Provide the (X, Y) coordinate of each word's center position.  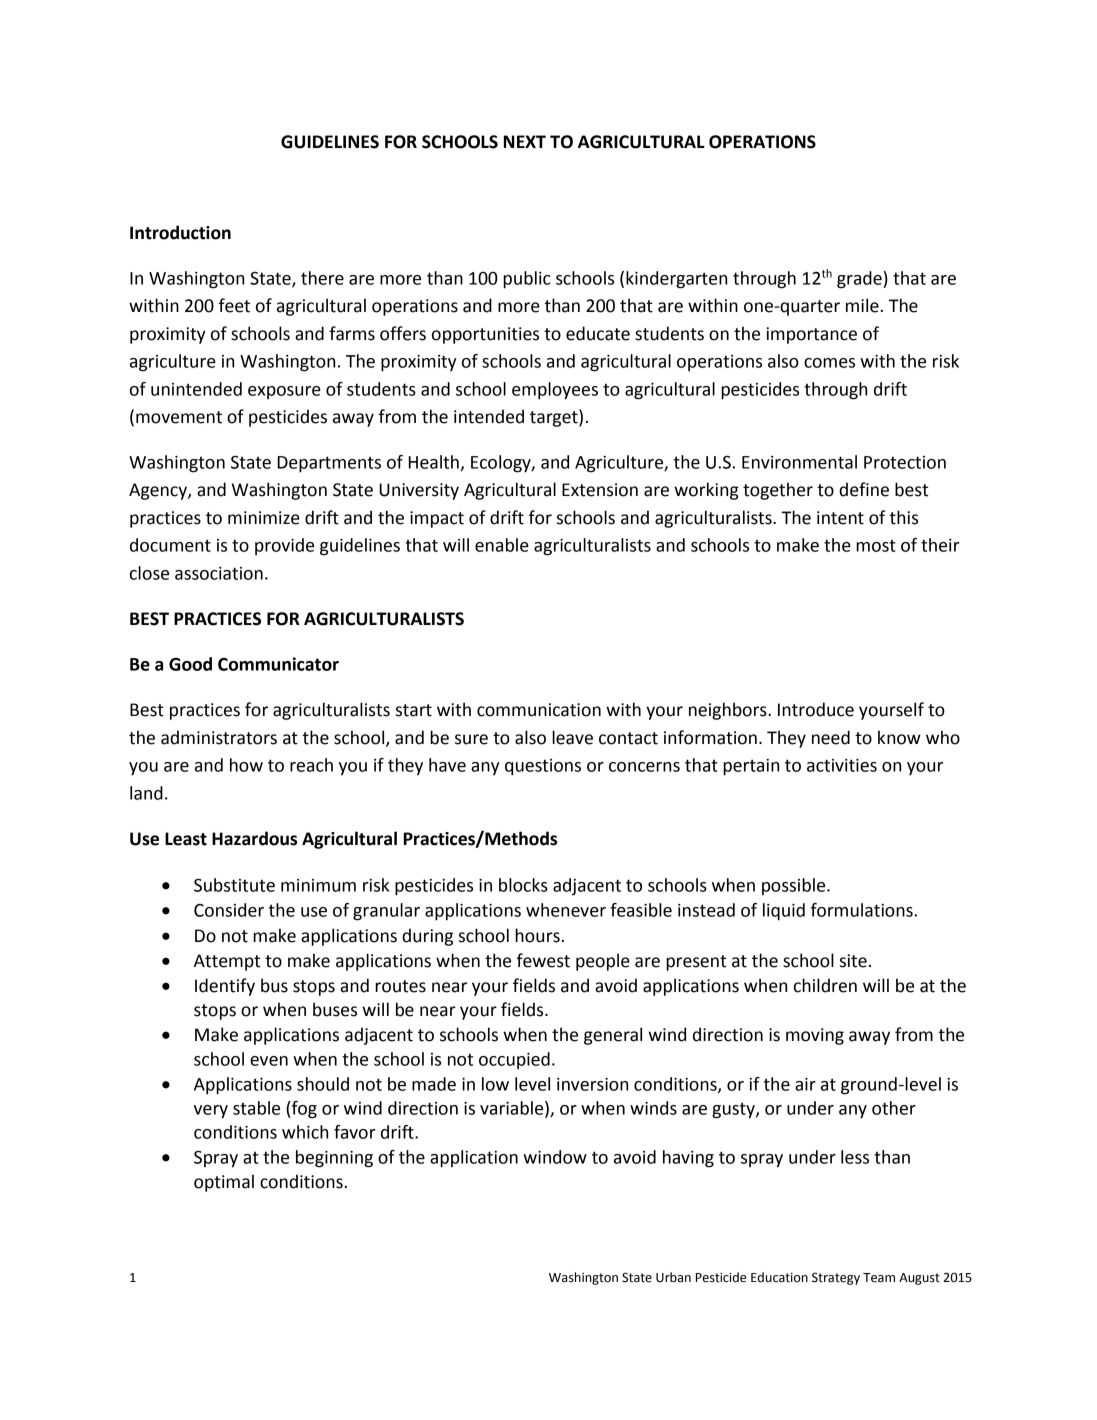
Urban (673, 1277)
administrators (219, 737)
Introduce (816, 709)
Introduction (180, 232)
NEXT (525, 141)
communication (539, 710)
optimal (224, 1183)
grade (860, 280)
